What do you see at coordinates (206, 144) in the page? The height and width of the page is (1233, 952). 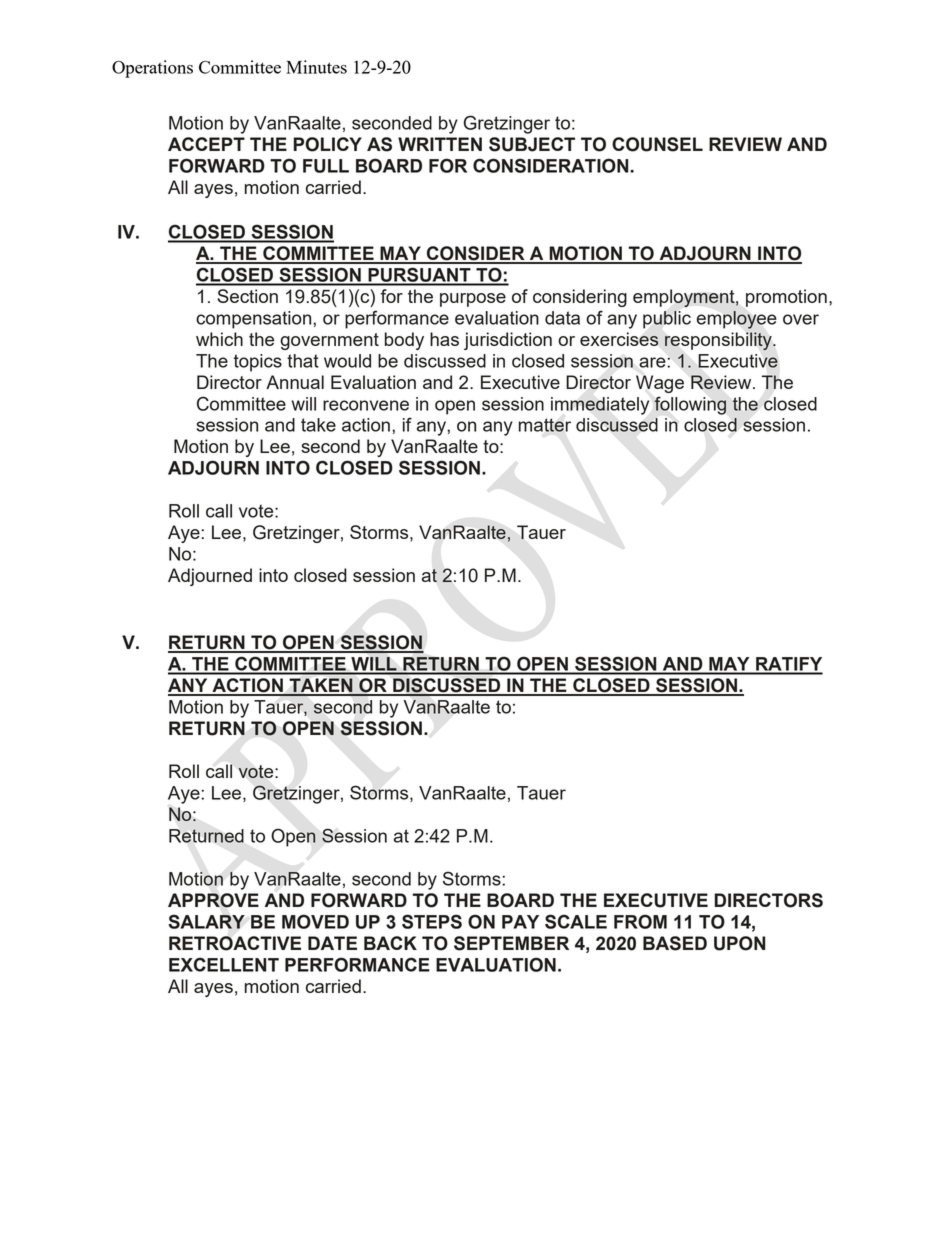 I see `ACCEPT` at bounding box center [206, 144].
